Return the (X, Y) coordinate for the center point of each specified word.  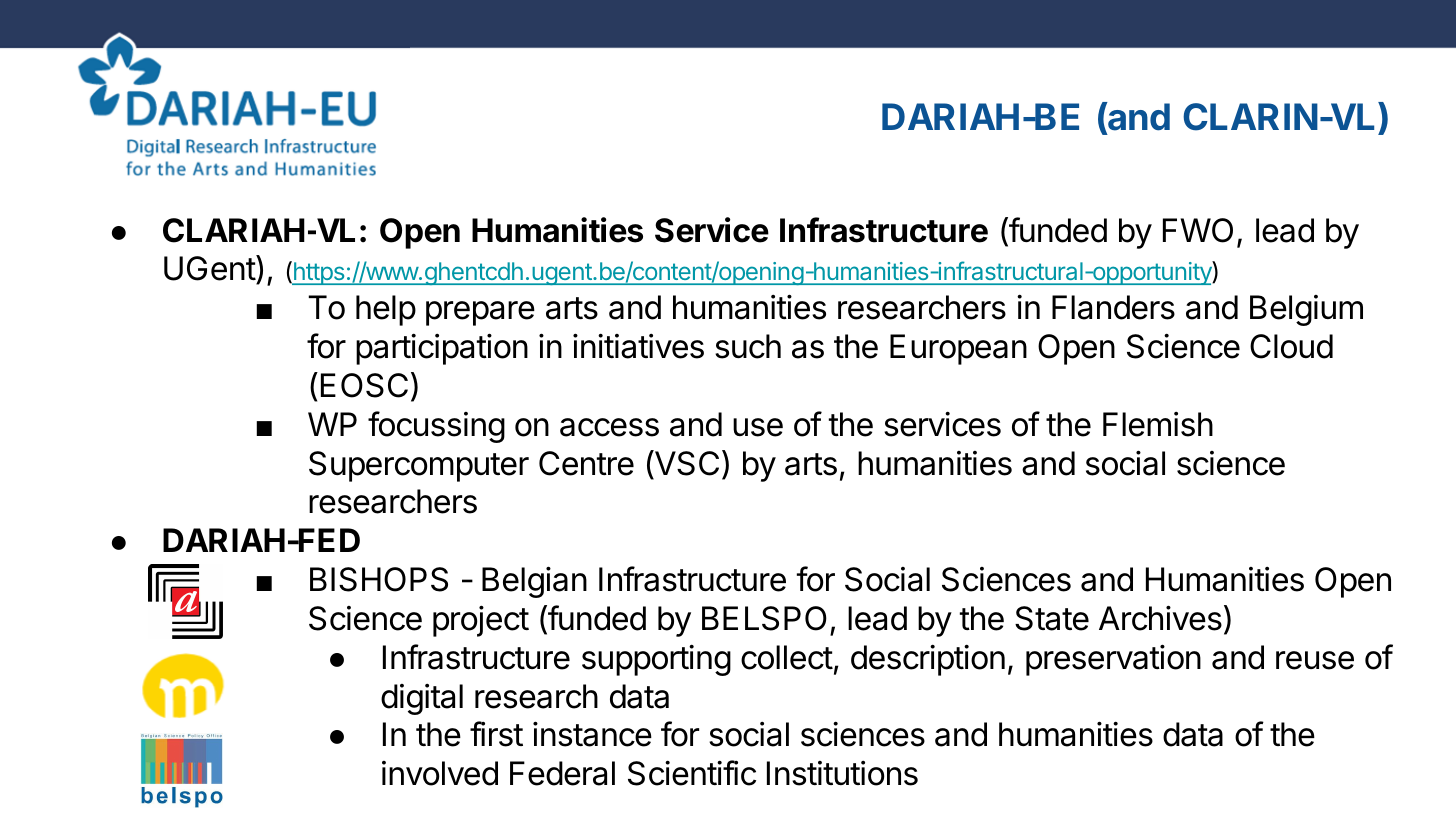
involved (440, 773)
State (1052, 618)
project (481, 621)
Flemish (1158, 424)
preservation (1113, 660)
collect (787, 657)
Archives (1160, 618)
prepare (480, 313)
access (609, 427)
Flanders (1113, 307)
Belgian (534, 582)
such (748, 346)
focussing (436, 427)
